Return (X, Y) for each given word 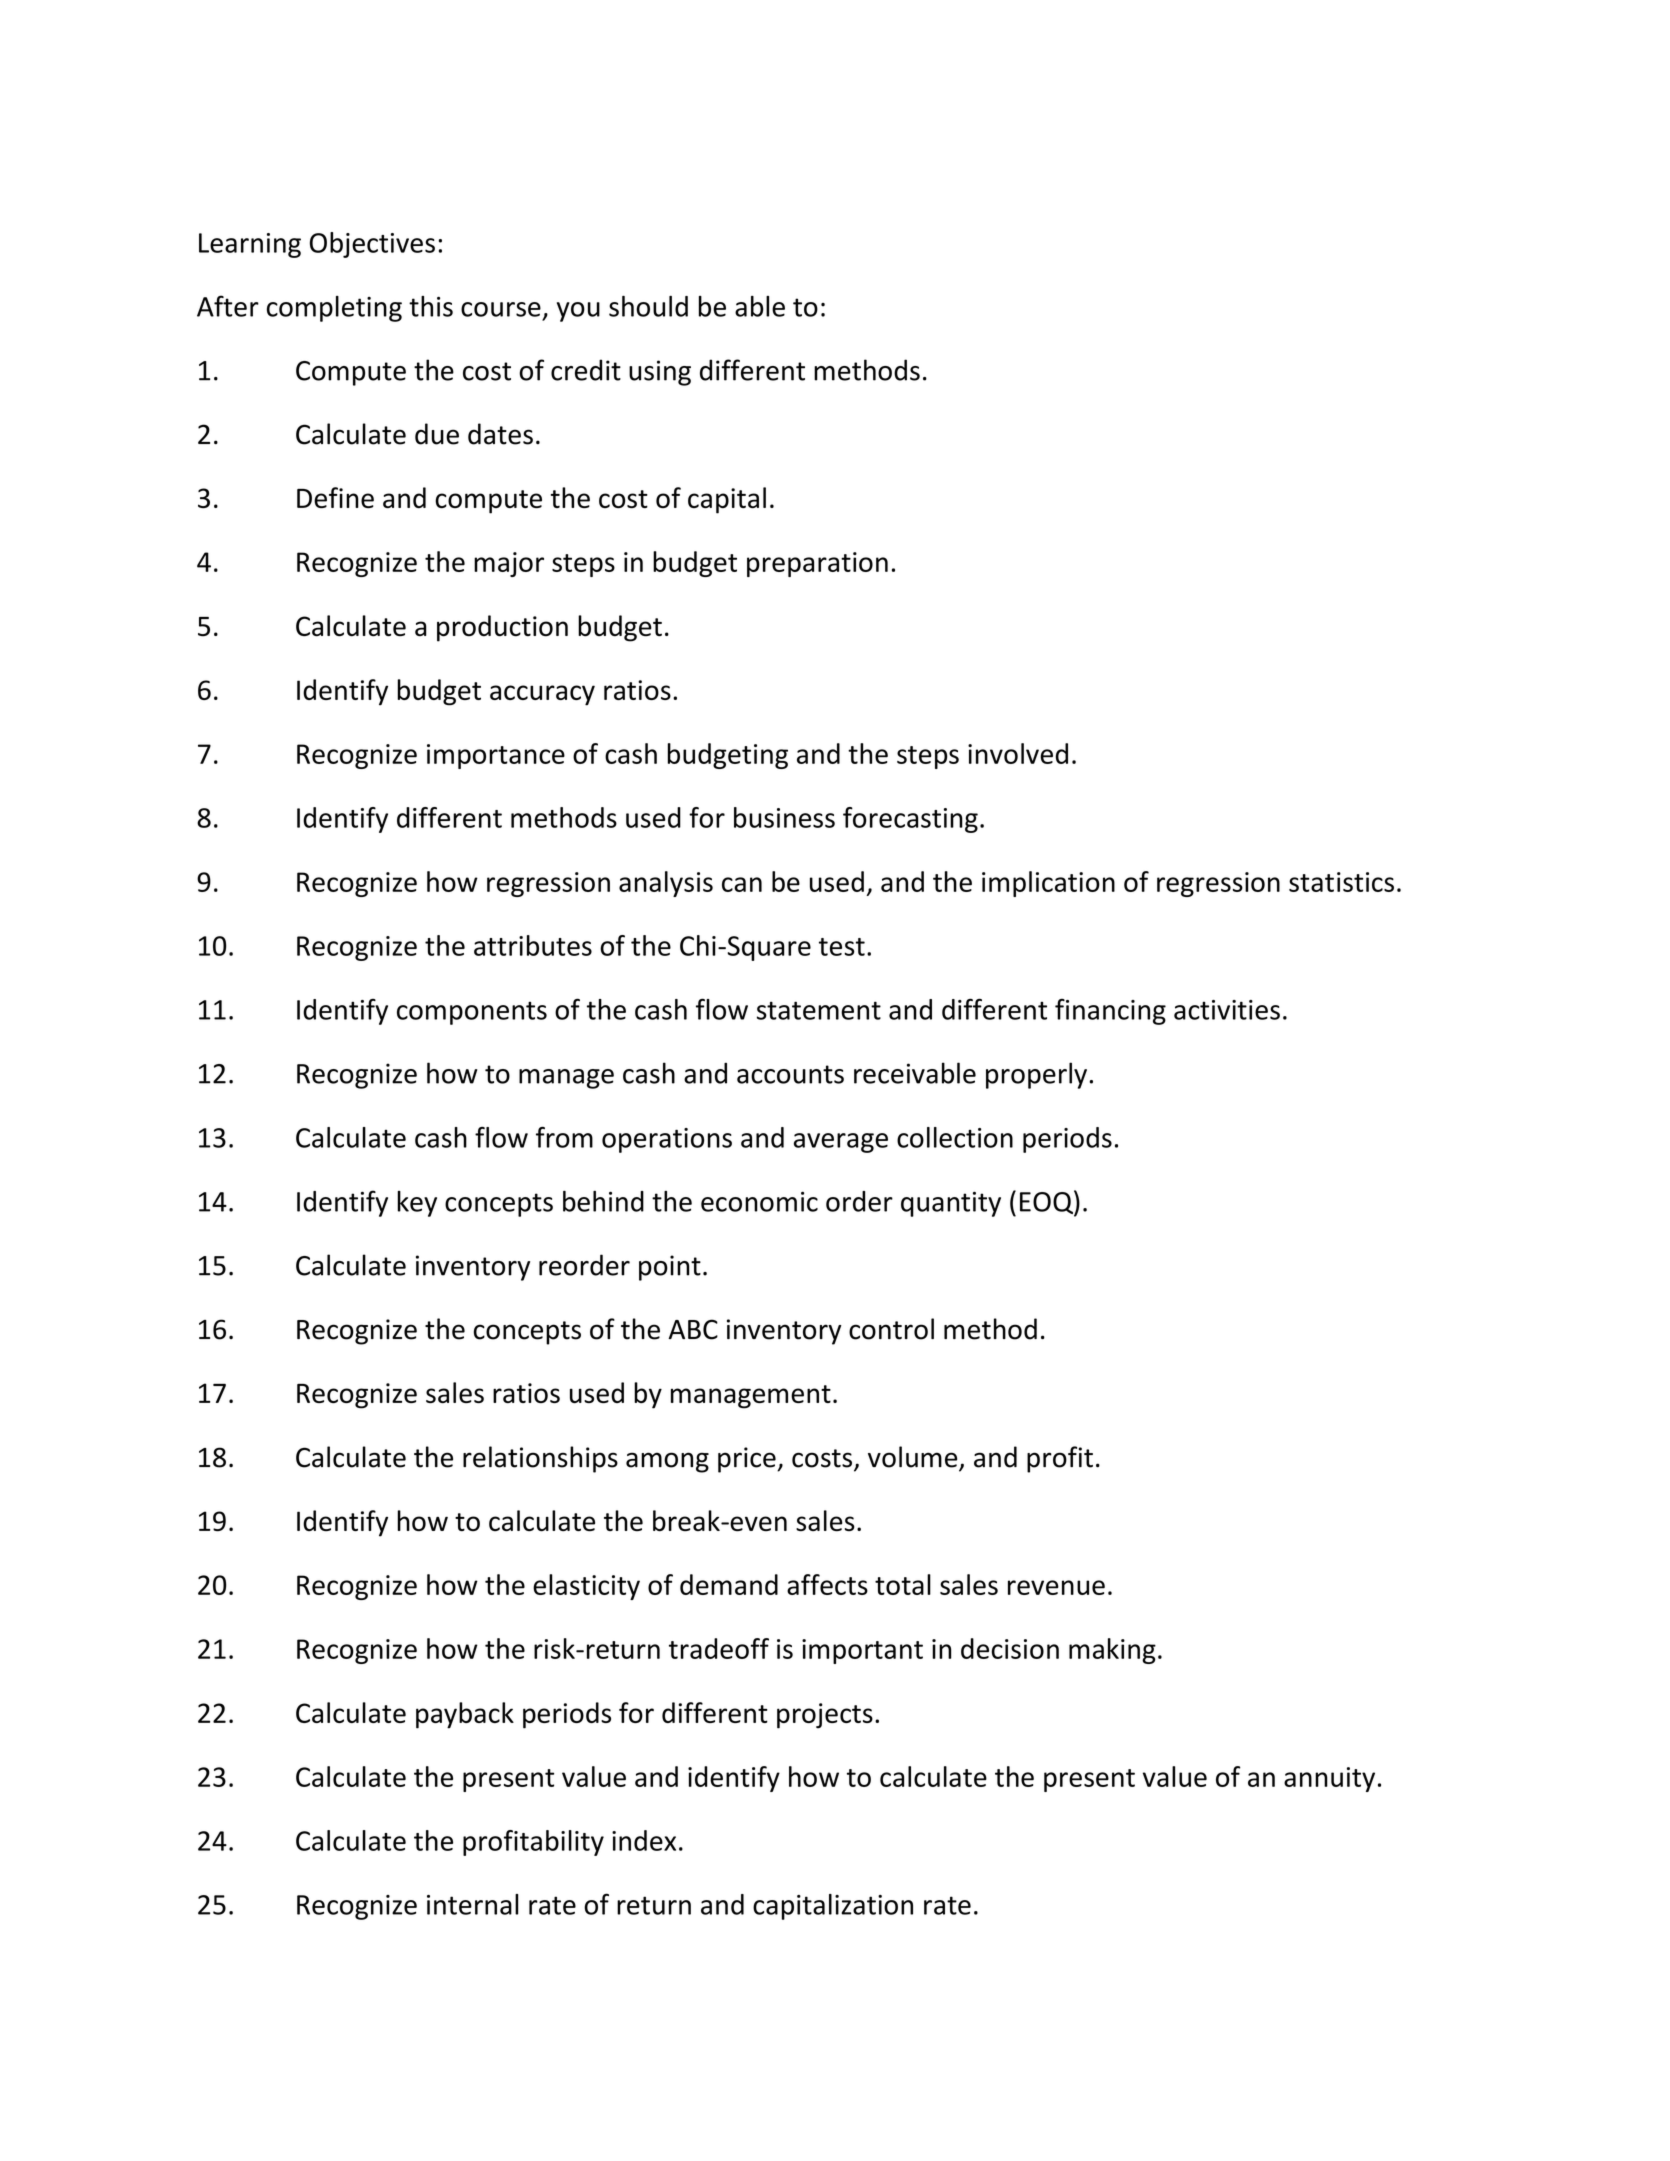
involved (1018, 753)
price (748, 1460)
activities (1227, 1010)
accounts (790, 1074)
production (502, 628)
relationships (540, 1459)
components (472, 1013)
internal (472, 1904)
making (1112, 1651)
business (784, 817)
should (648, 306)
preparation (817, 564)
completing (334, 309)
